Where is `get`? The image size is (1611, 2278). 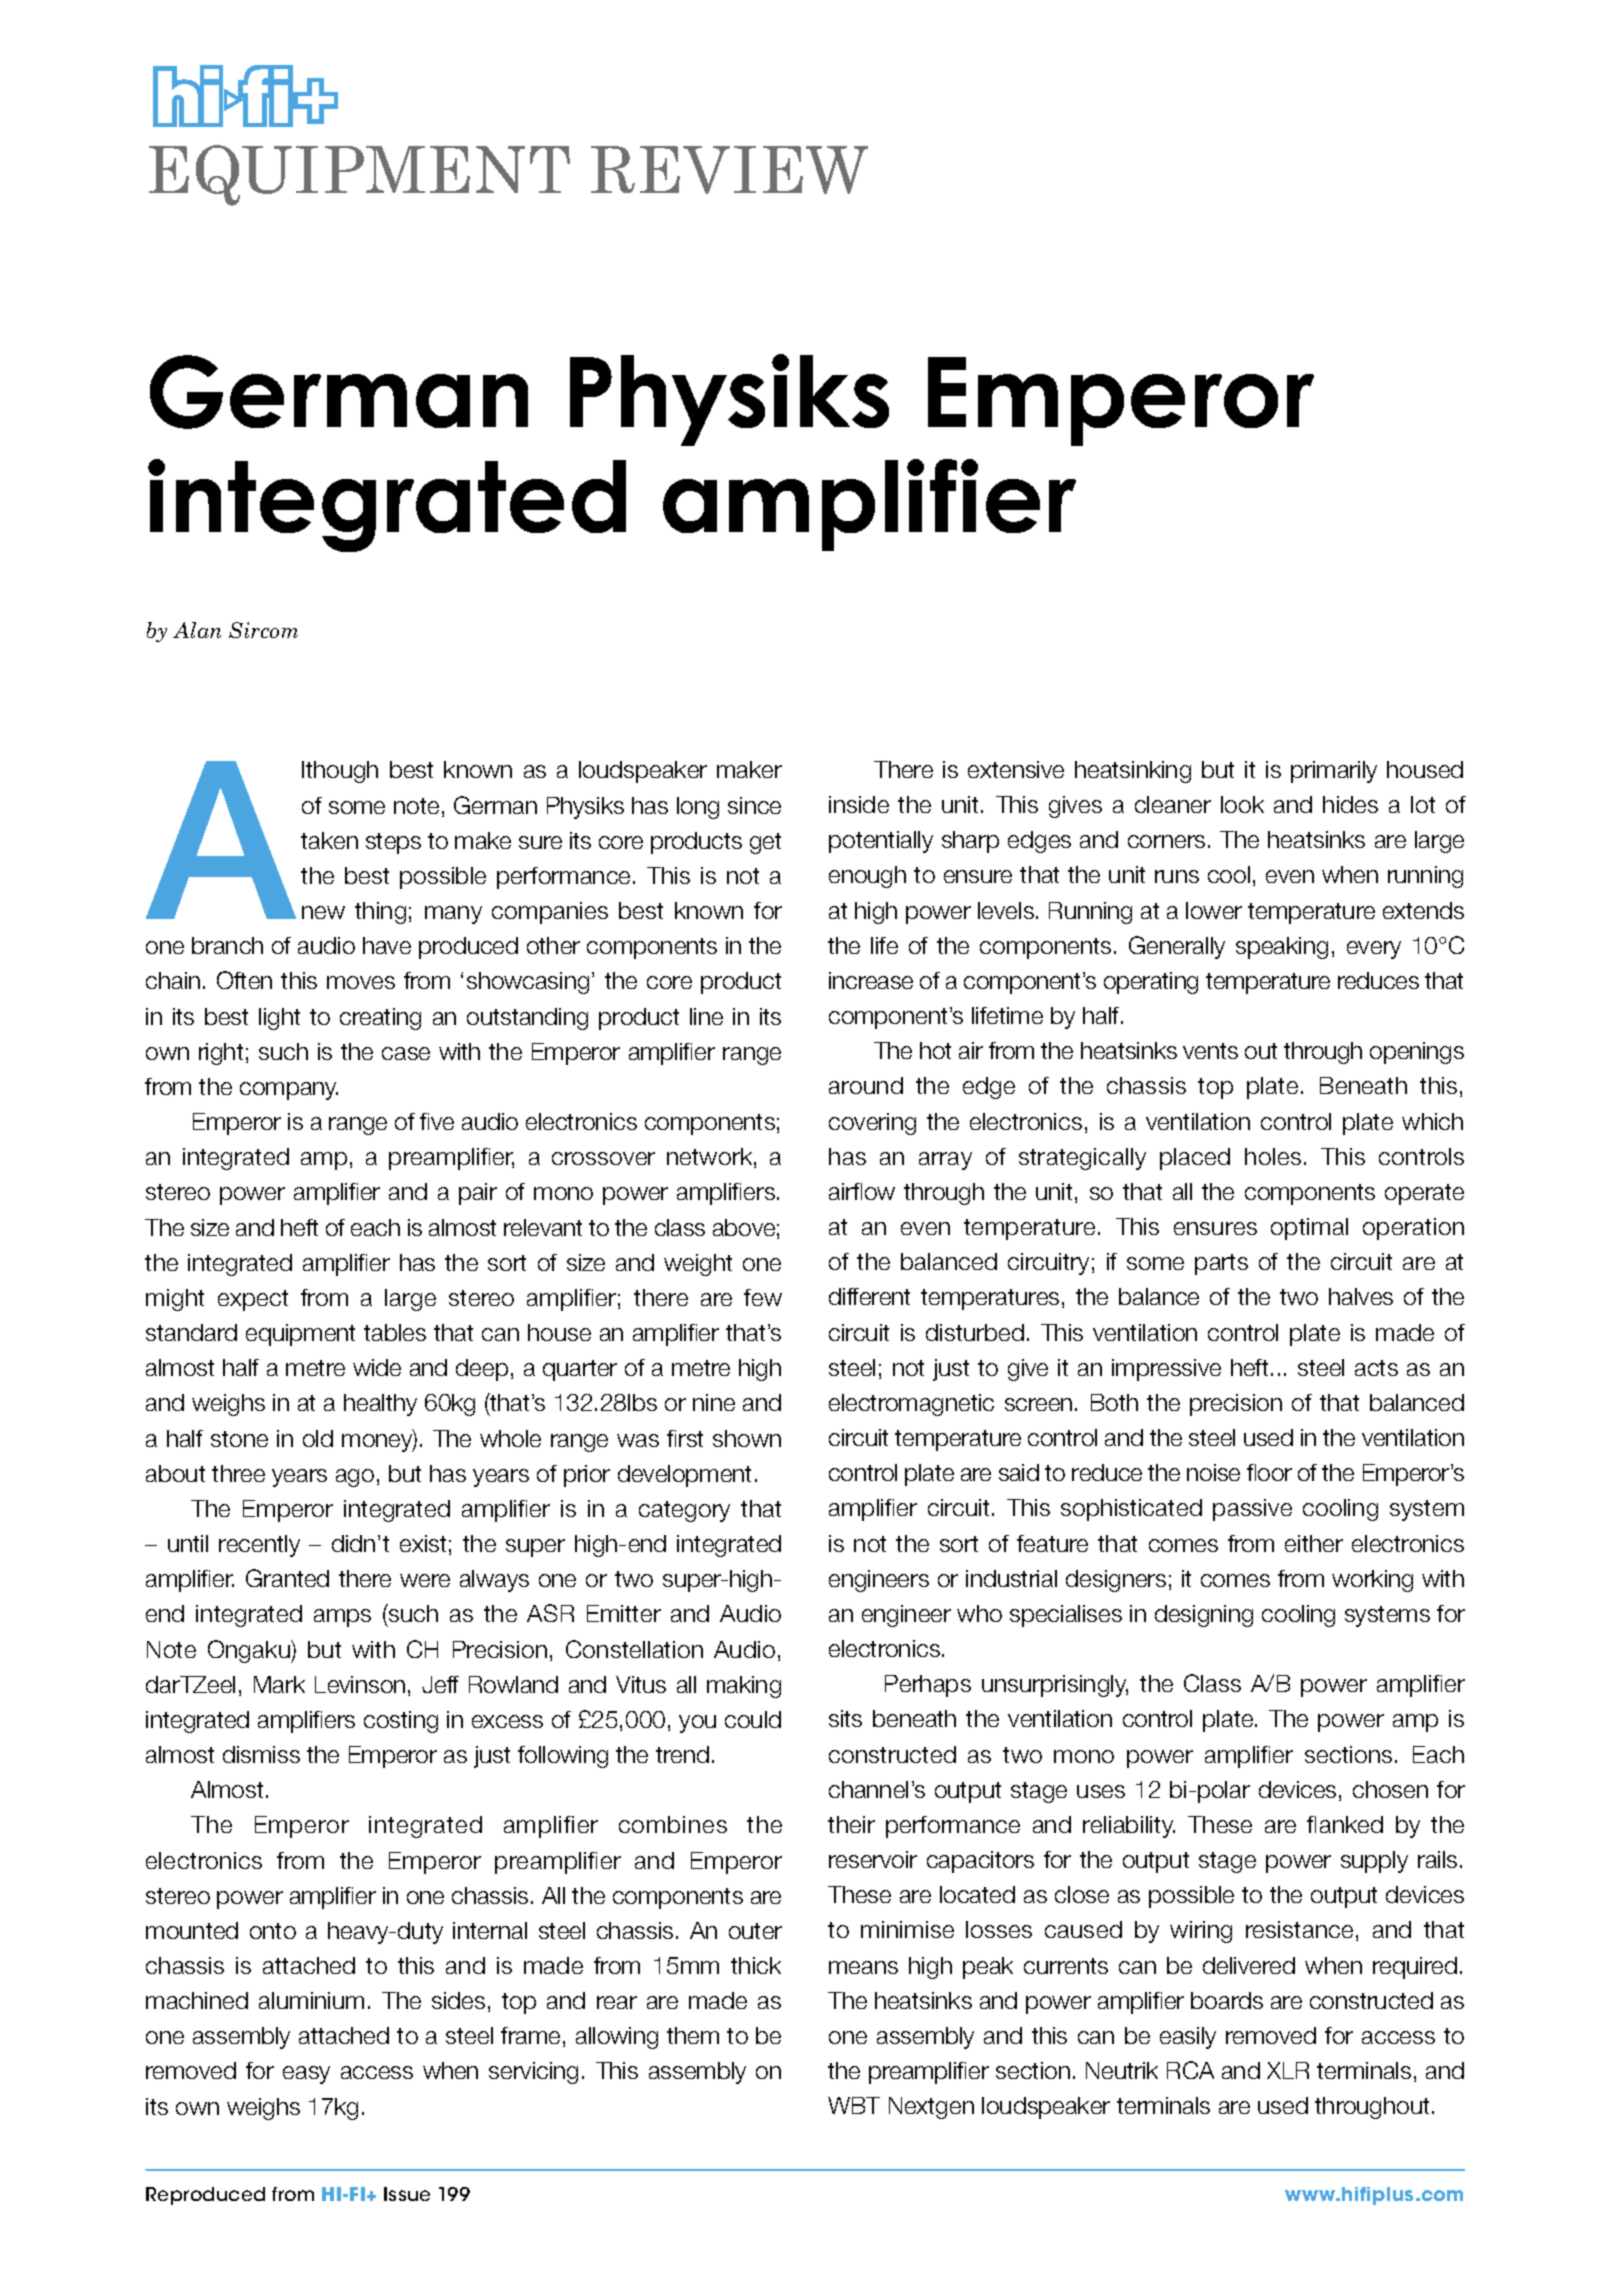
get is located at coordinates (765, 843).
